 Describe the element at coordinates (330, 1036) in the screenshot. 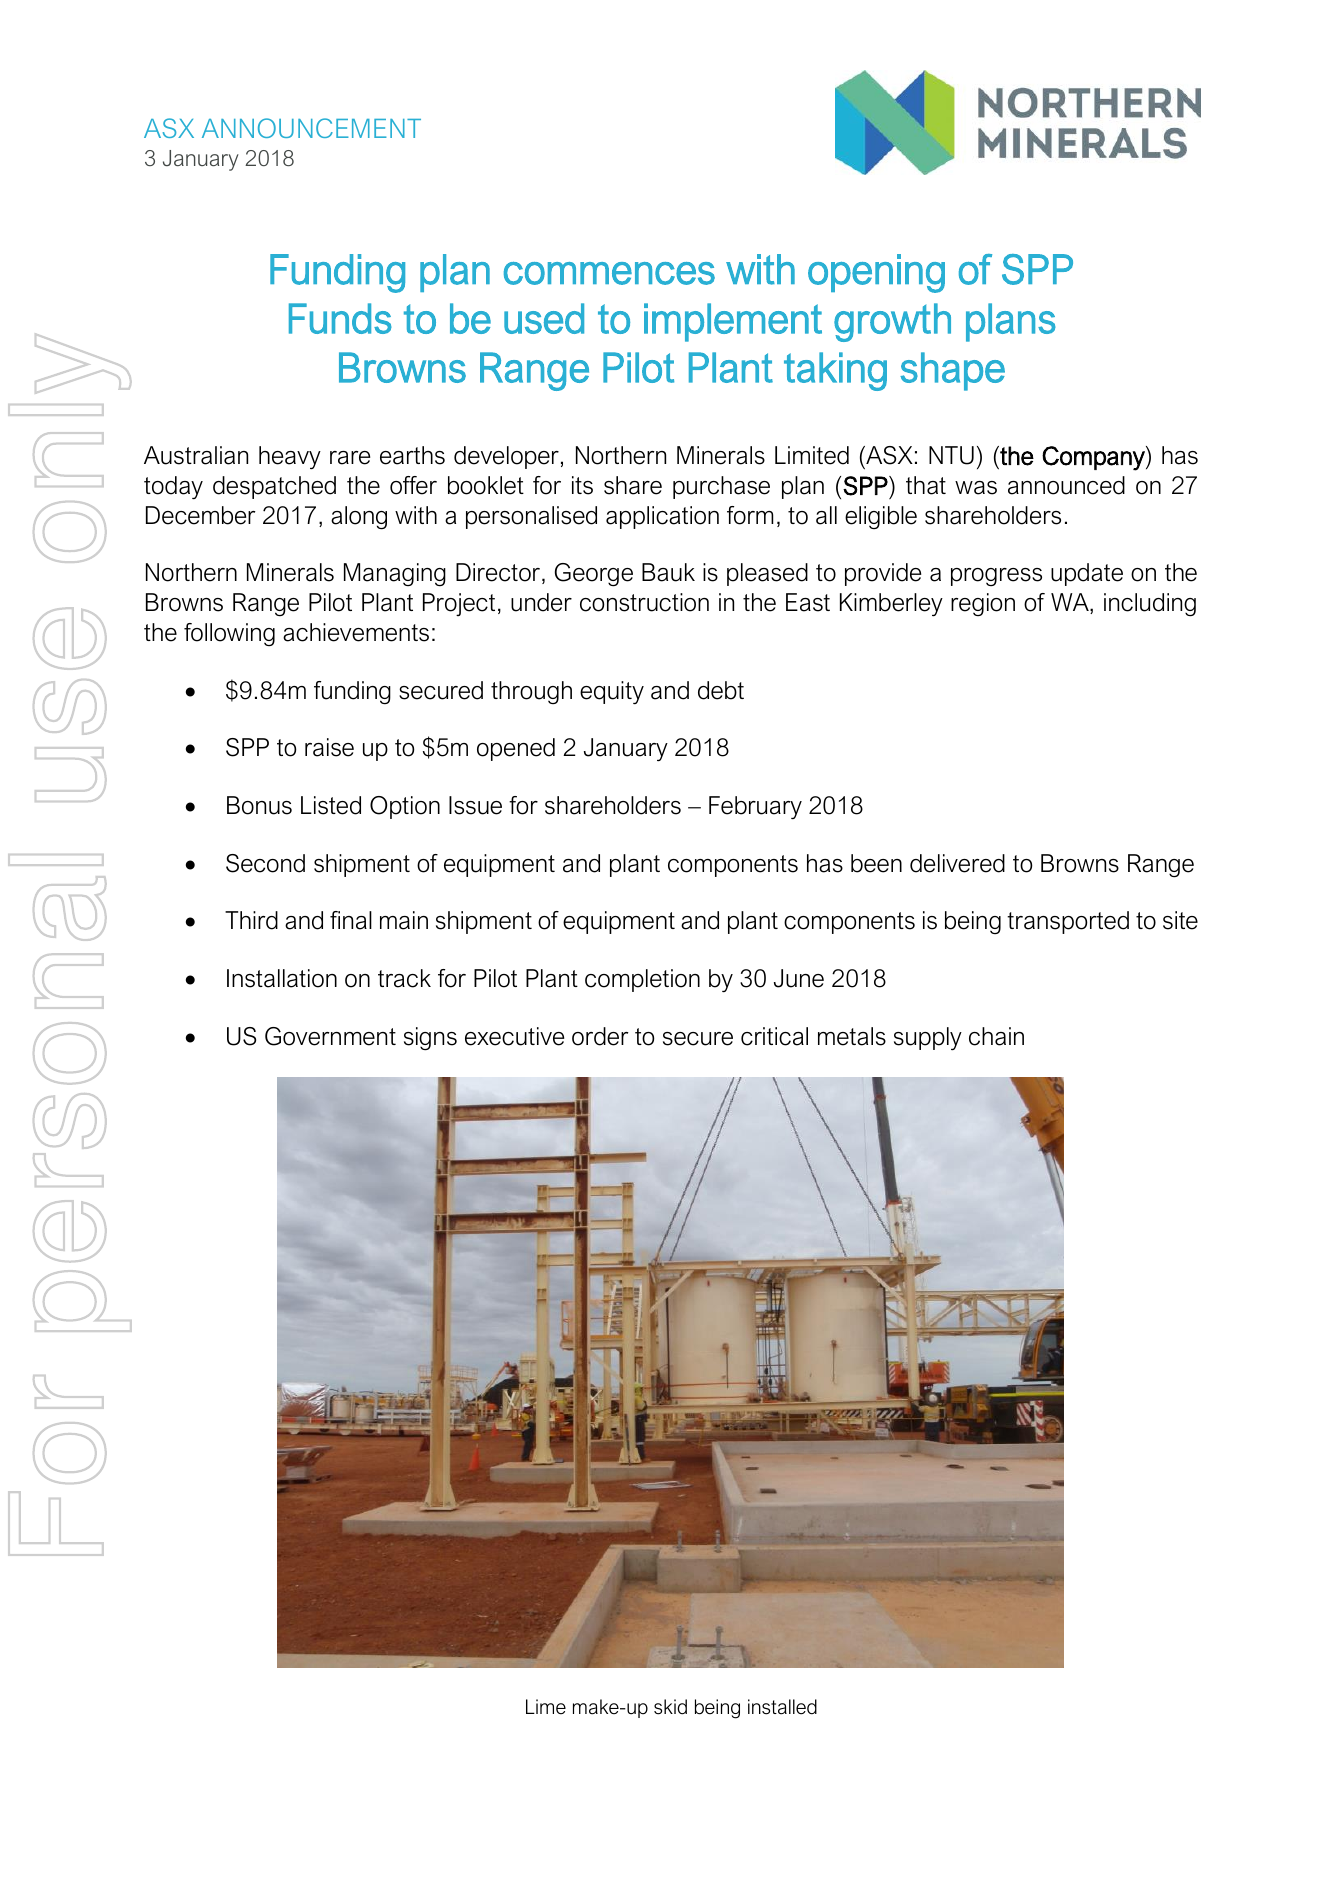

I see `Government` at that location.
